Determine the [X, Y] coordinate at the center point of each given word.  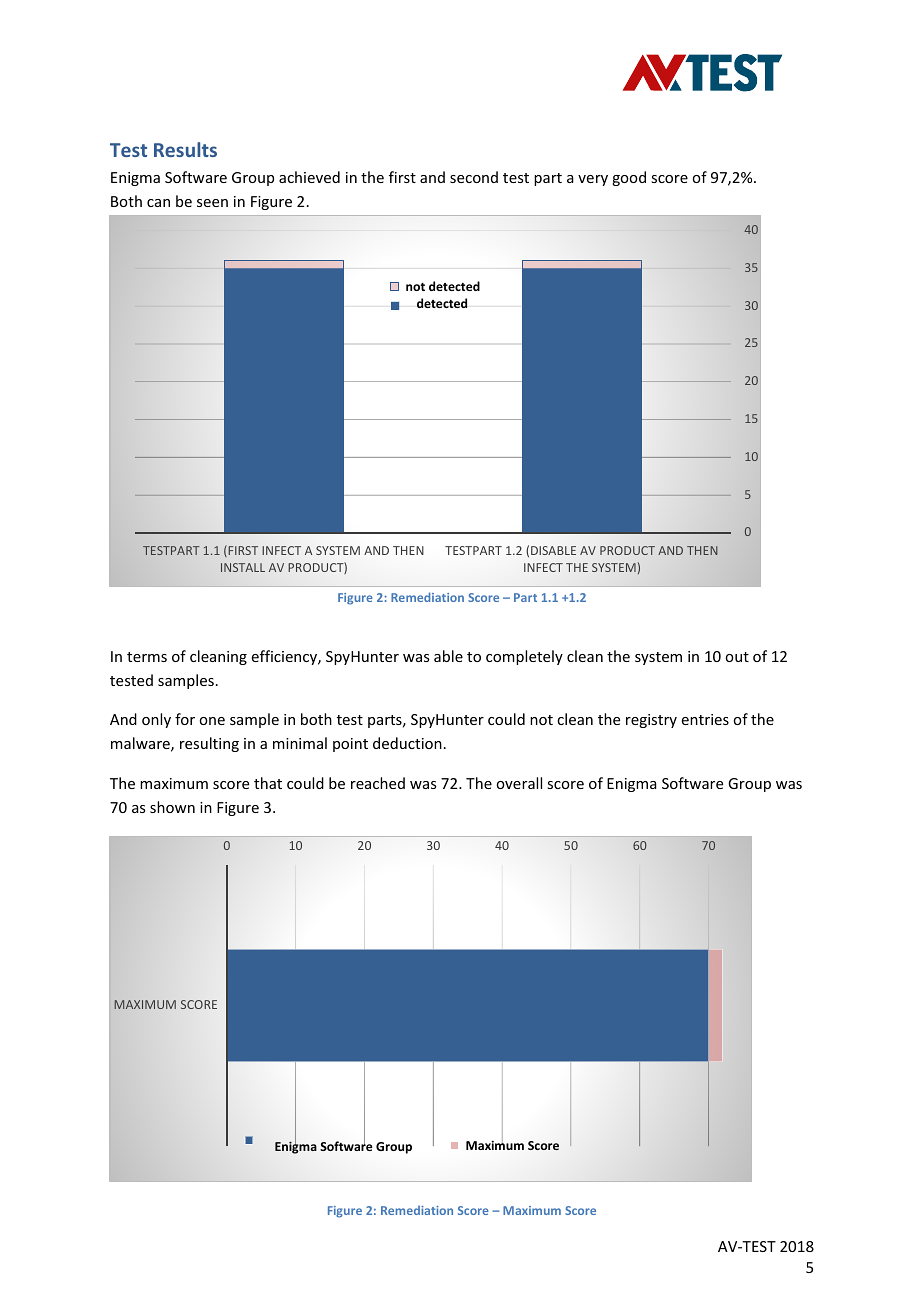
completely [524, 657]
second [474, 177]
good [629, 178]
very [593, 180]
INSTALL [243, 567]
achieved [309, 177]
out [737, 657]
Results [185, 149]
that [268, 783]
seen [212, 203]
